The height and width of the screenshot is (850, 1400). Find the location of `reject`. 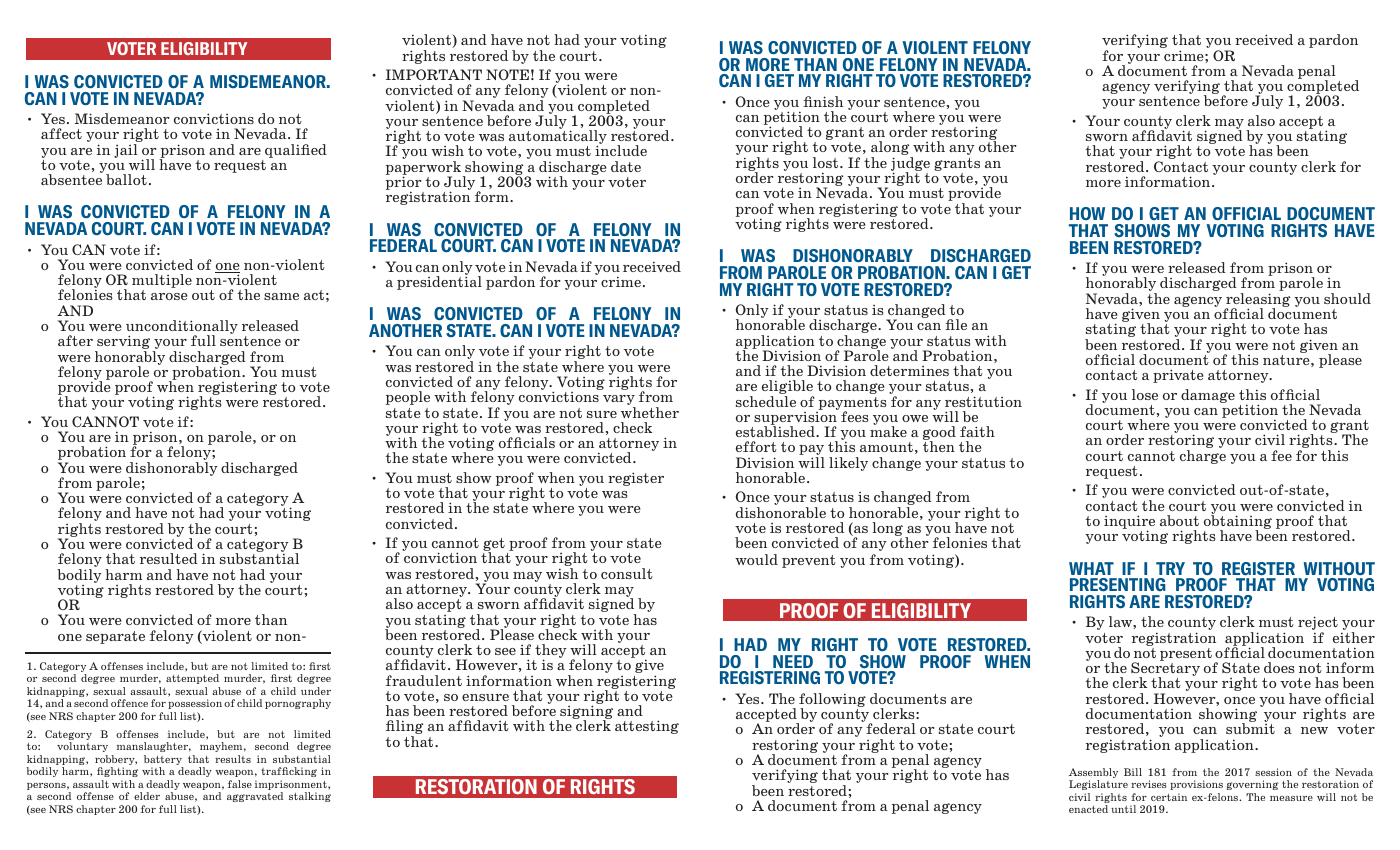

reject is located at coordinates (1318, 624).
